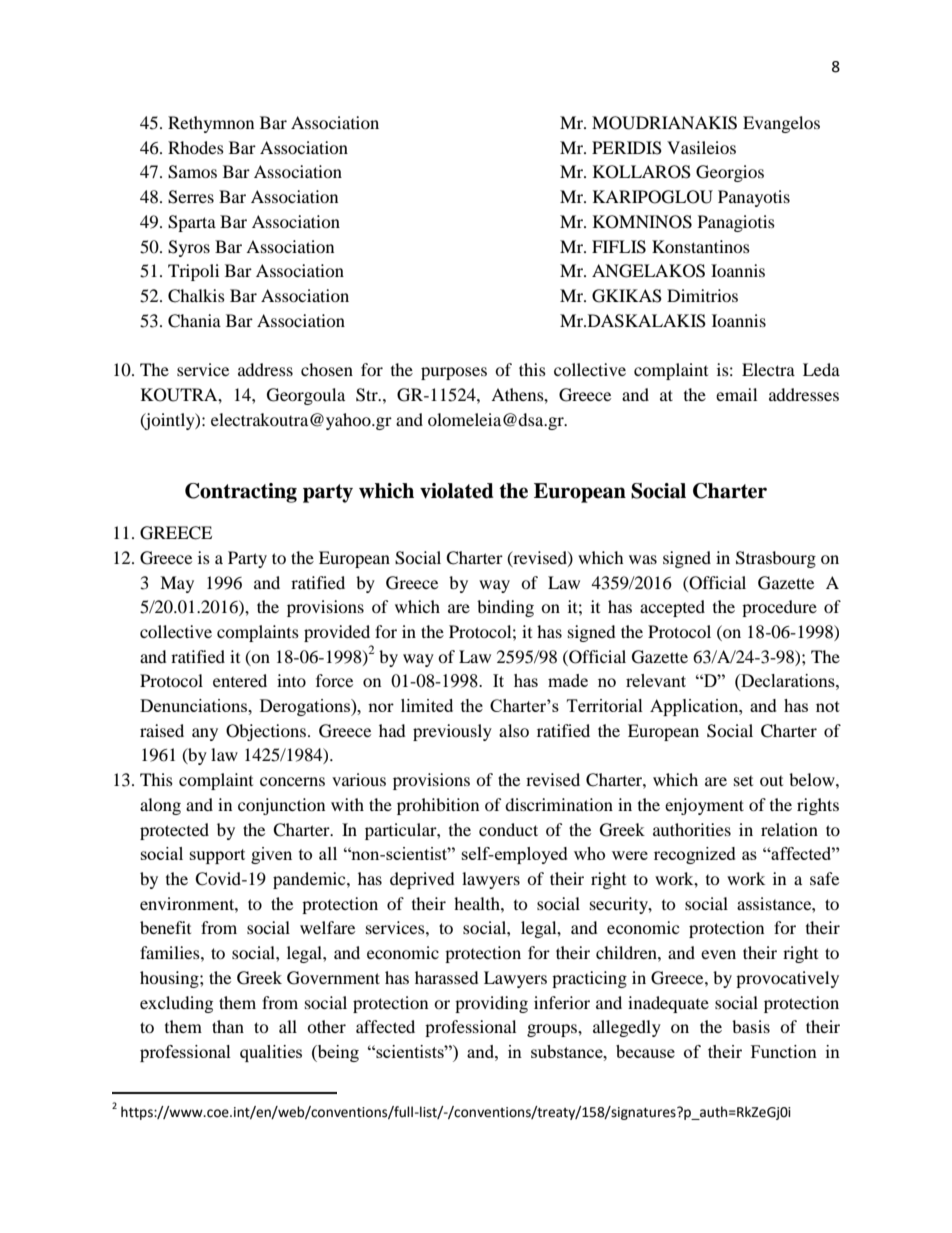  Describe the element at coordinates (192, 172) in the image. I see `Samos` at that location.
